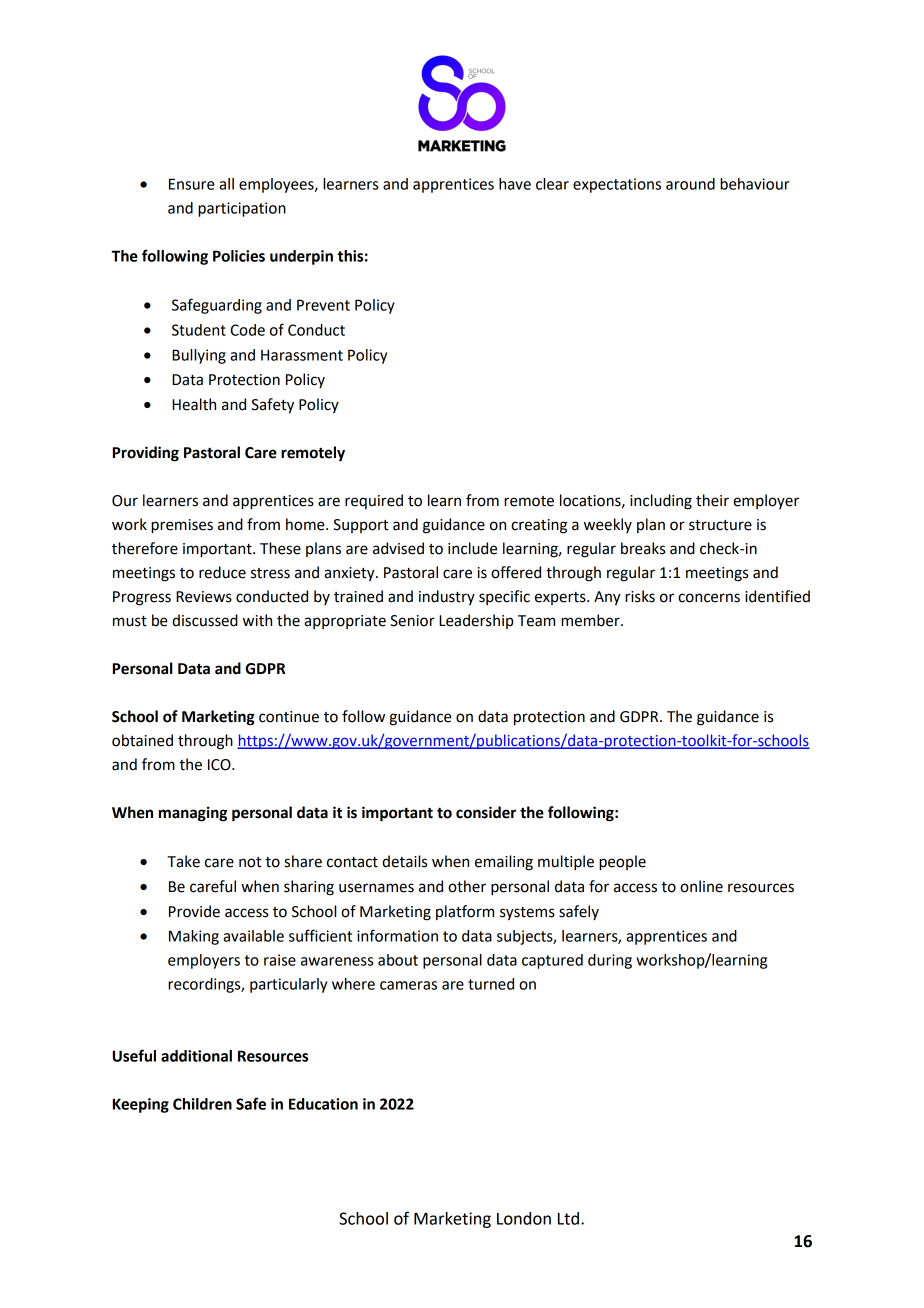 The width and height of the page is (924, 1308). What do you see at coordinates (467, 886) in the page?
I see `other` at bounding box center [467, 886].
